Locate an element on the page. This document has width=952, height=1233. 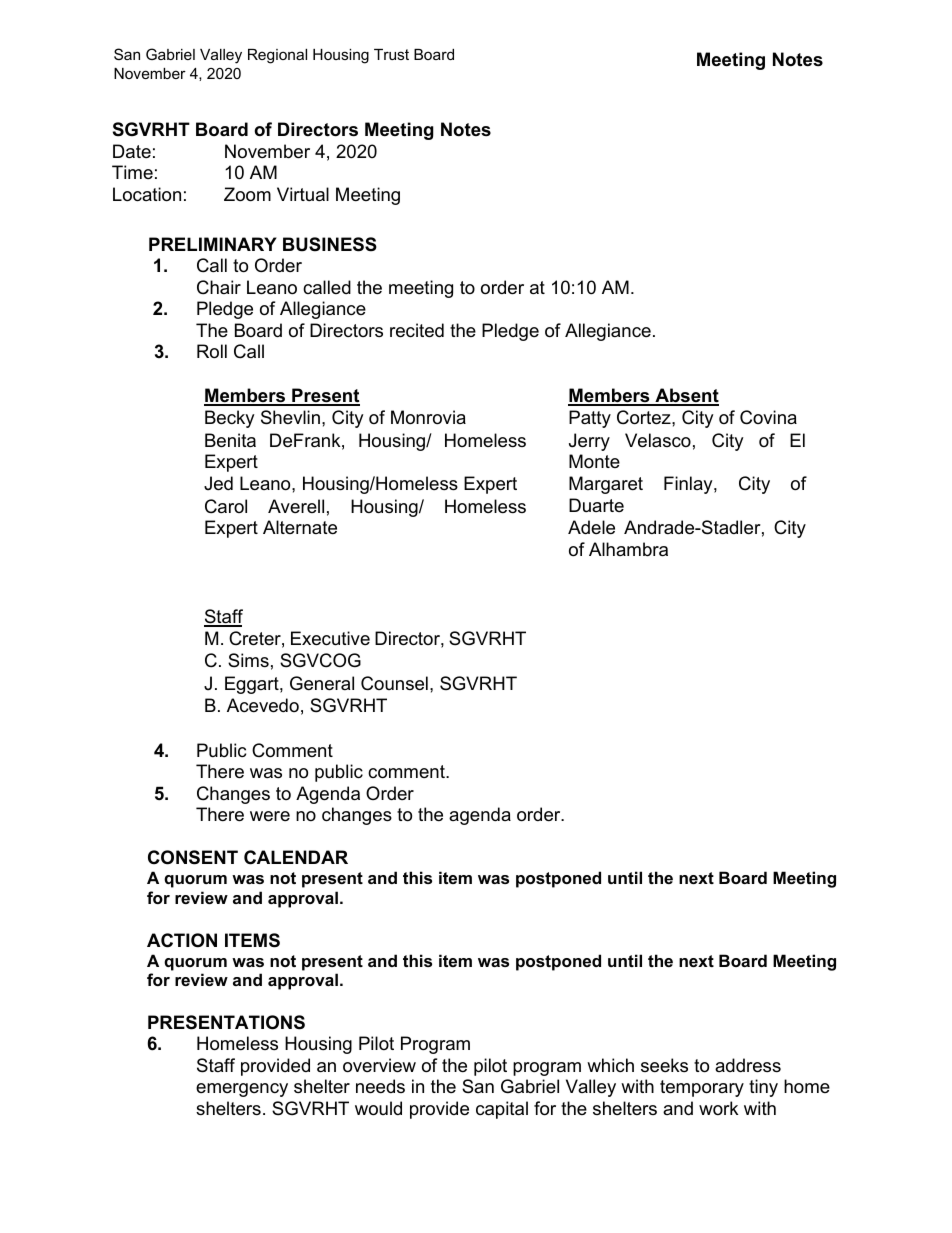
Regional is located at coordinates (277, 56).
